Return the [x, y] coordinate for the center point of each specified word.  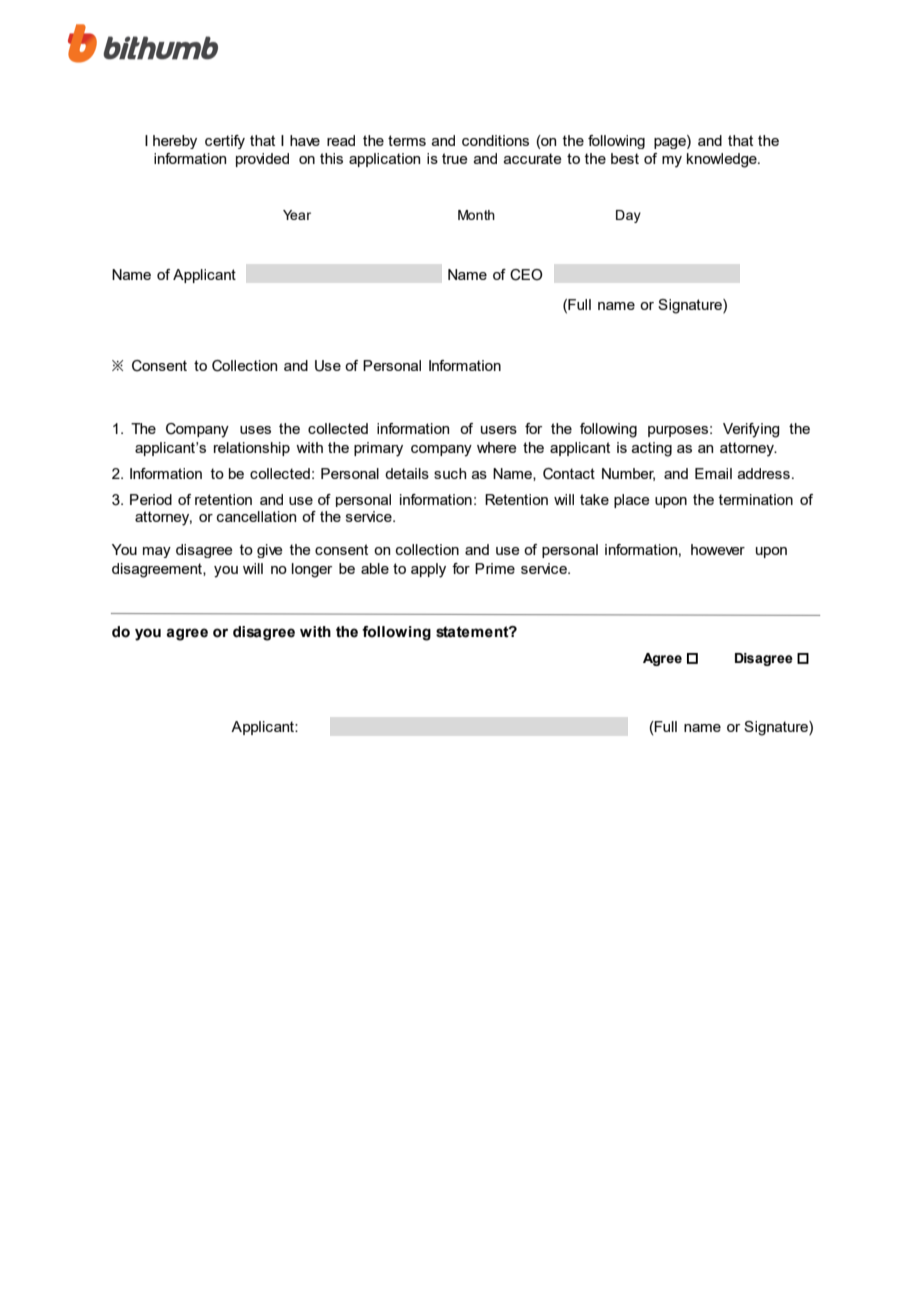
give [270, 551]
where [497, 447]
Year [297, 215]
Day [628, 216]
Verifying [751, 430]
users [499, 430]
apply [428, 570]
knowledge [723, 160]
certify [225, 142]
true [455, 158]
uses [255, 430]
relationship [252, 449]
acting [652, 449]
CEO [526, 275]
